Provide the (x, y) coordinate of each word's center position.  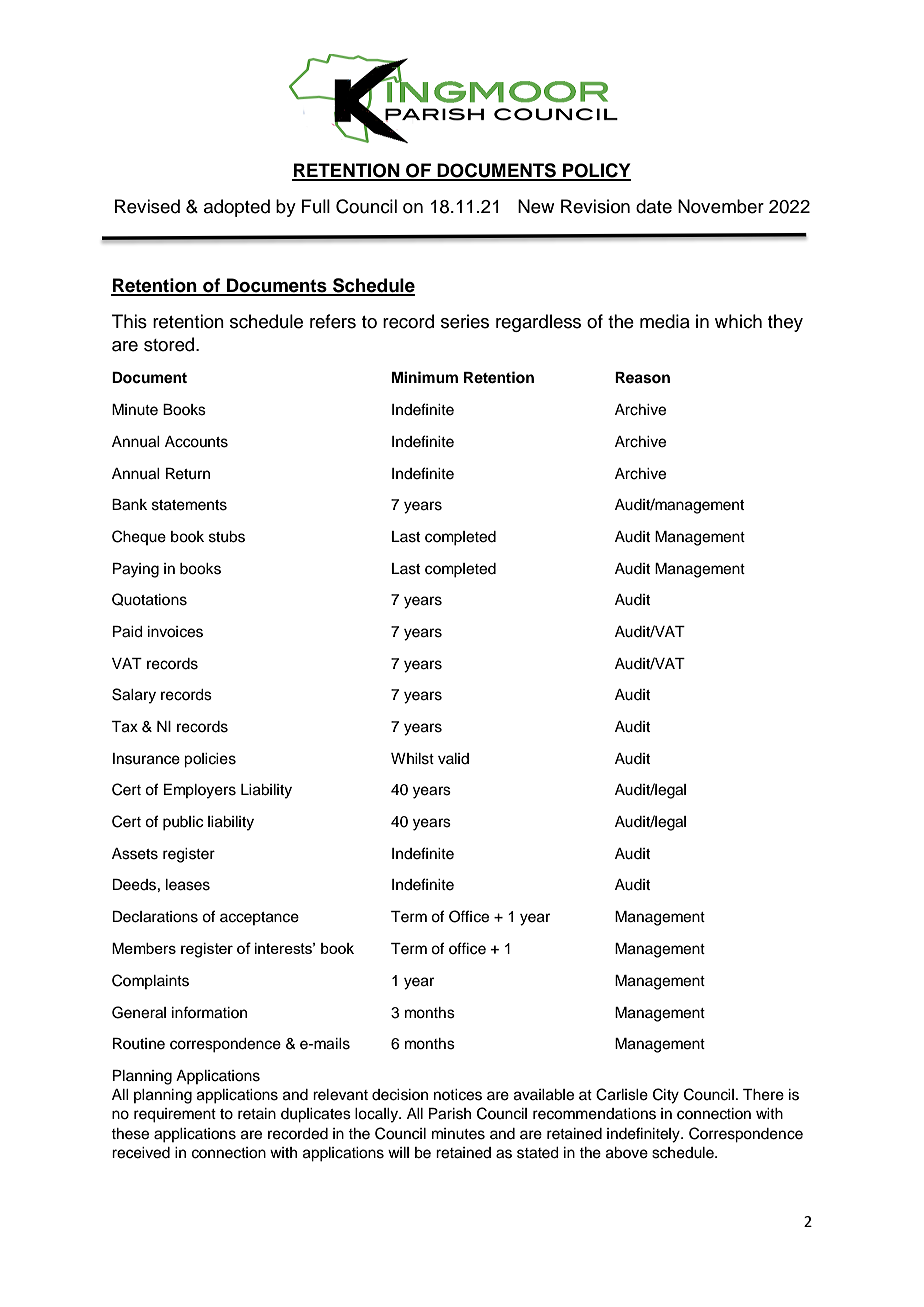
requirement (175, 1115)
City (666, 1096)
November (721, 206)
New (536, 206)
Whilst (412, 759)
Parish (450, 1114)
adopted (237, 208)
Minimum (425, 377)
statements (189, 505)
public (183, 823)
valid (453, 758)
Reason (642, 378)
